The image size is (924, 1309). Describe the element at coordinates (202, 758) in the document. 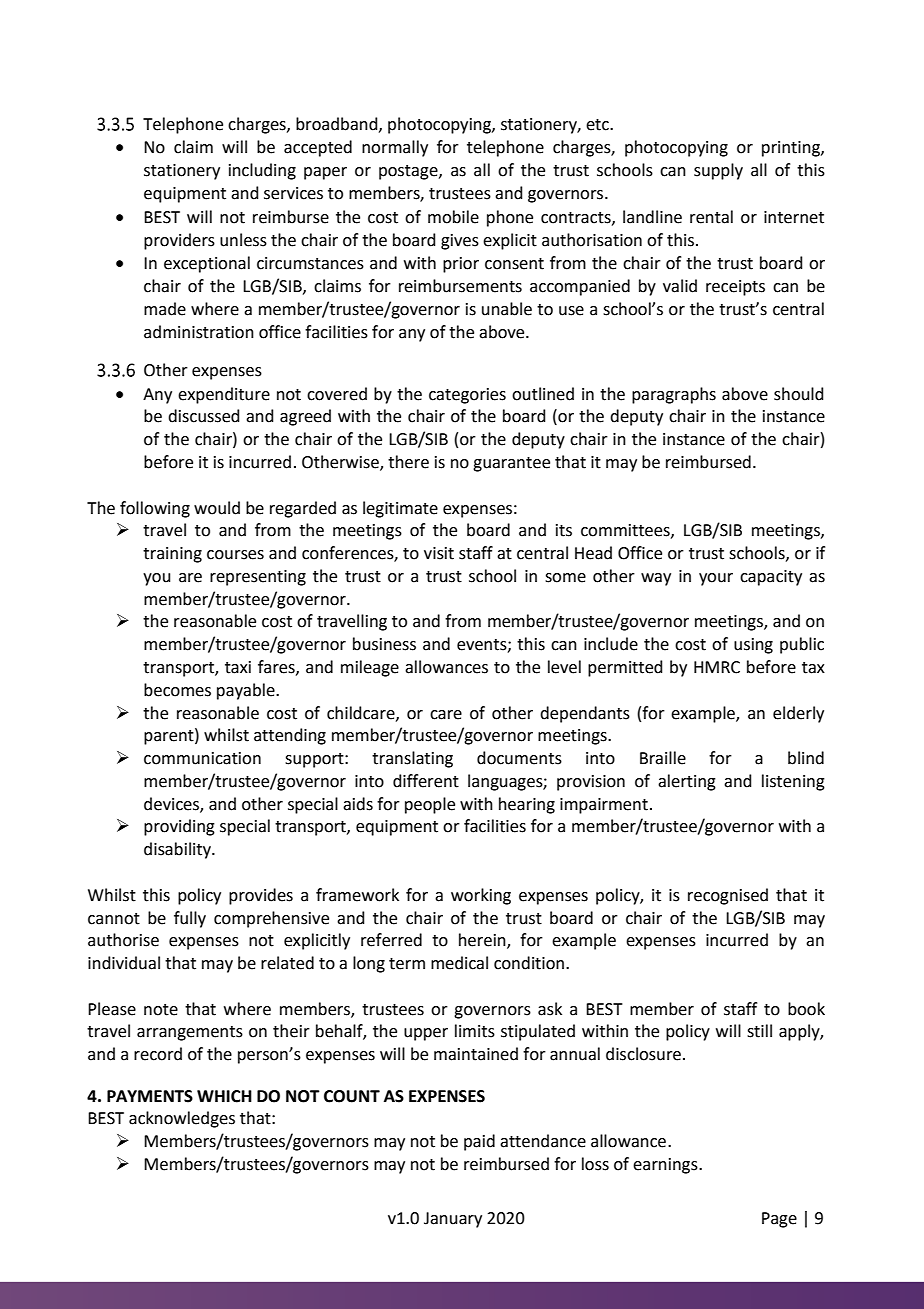

I see `communication` at that location.
